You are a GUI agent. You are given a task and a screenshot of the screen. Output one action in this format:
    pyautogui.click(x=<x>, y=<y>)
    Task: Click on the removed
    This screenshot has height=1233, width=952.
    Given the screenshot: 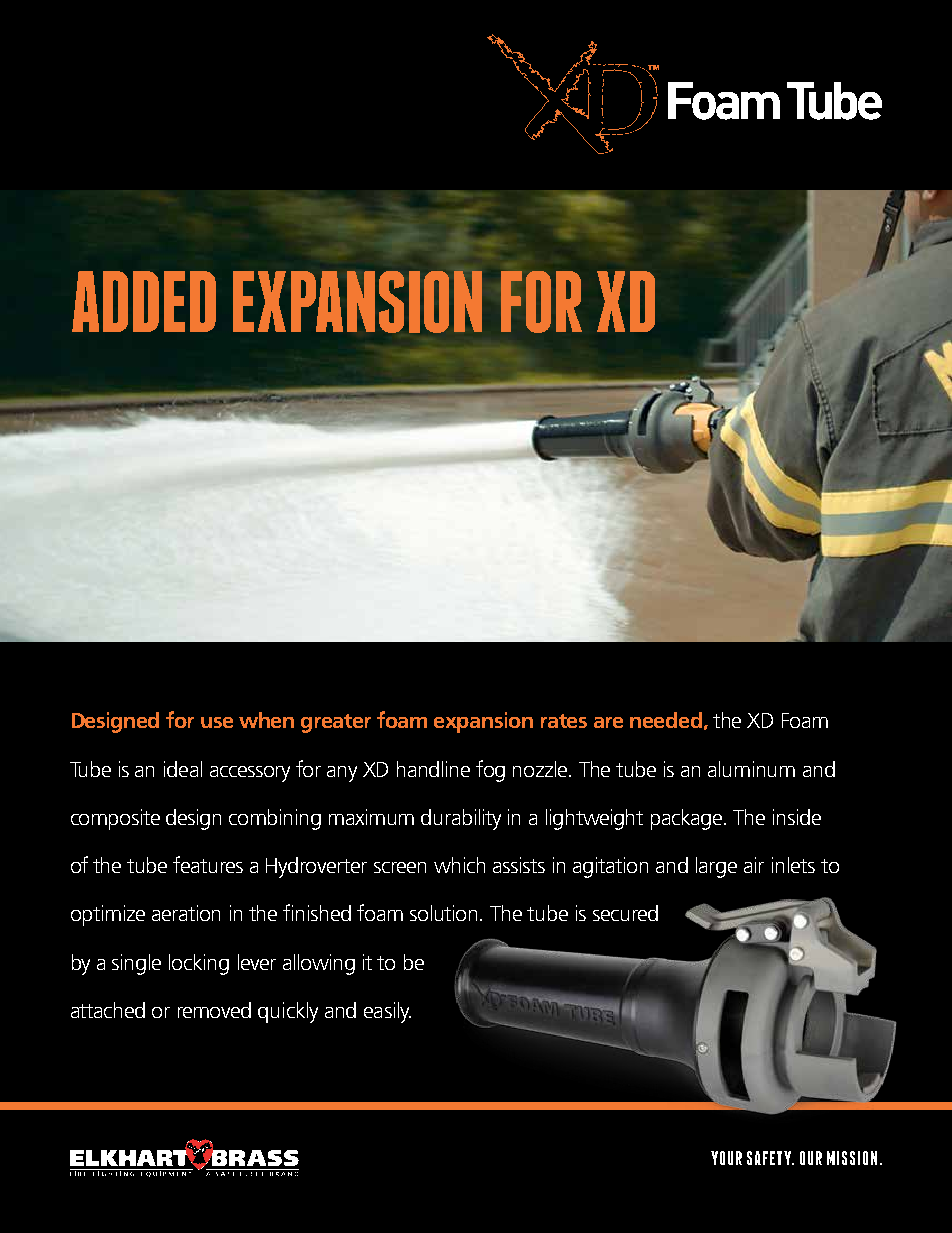 What is the action you would take?
    pyautogui.click(x=214, y=1010)
